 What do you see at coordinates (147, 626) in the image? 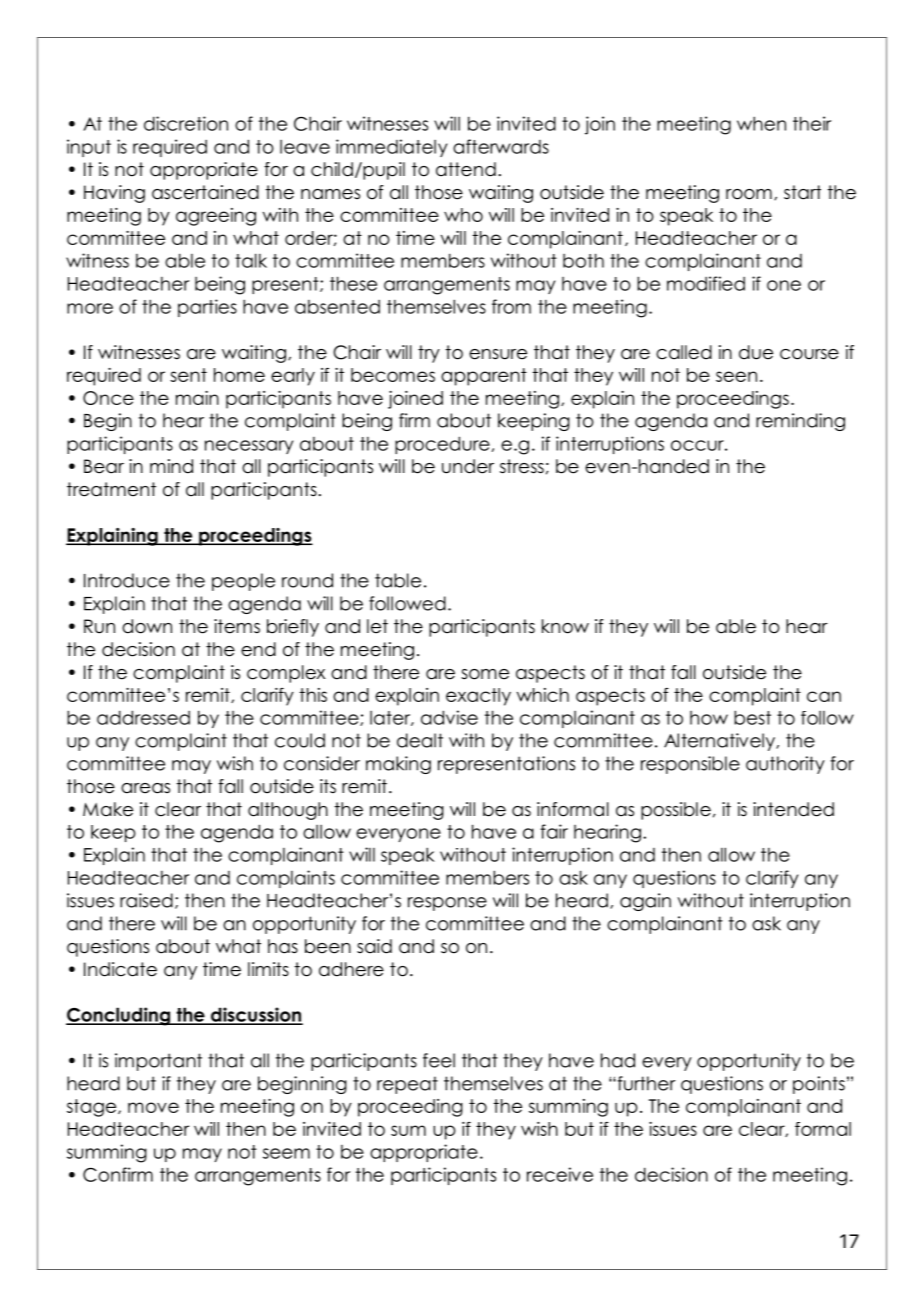
I see `down` at bounding box center [147, 626].
